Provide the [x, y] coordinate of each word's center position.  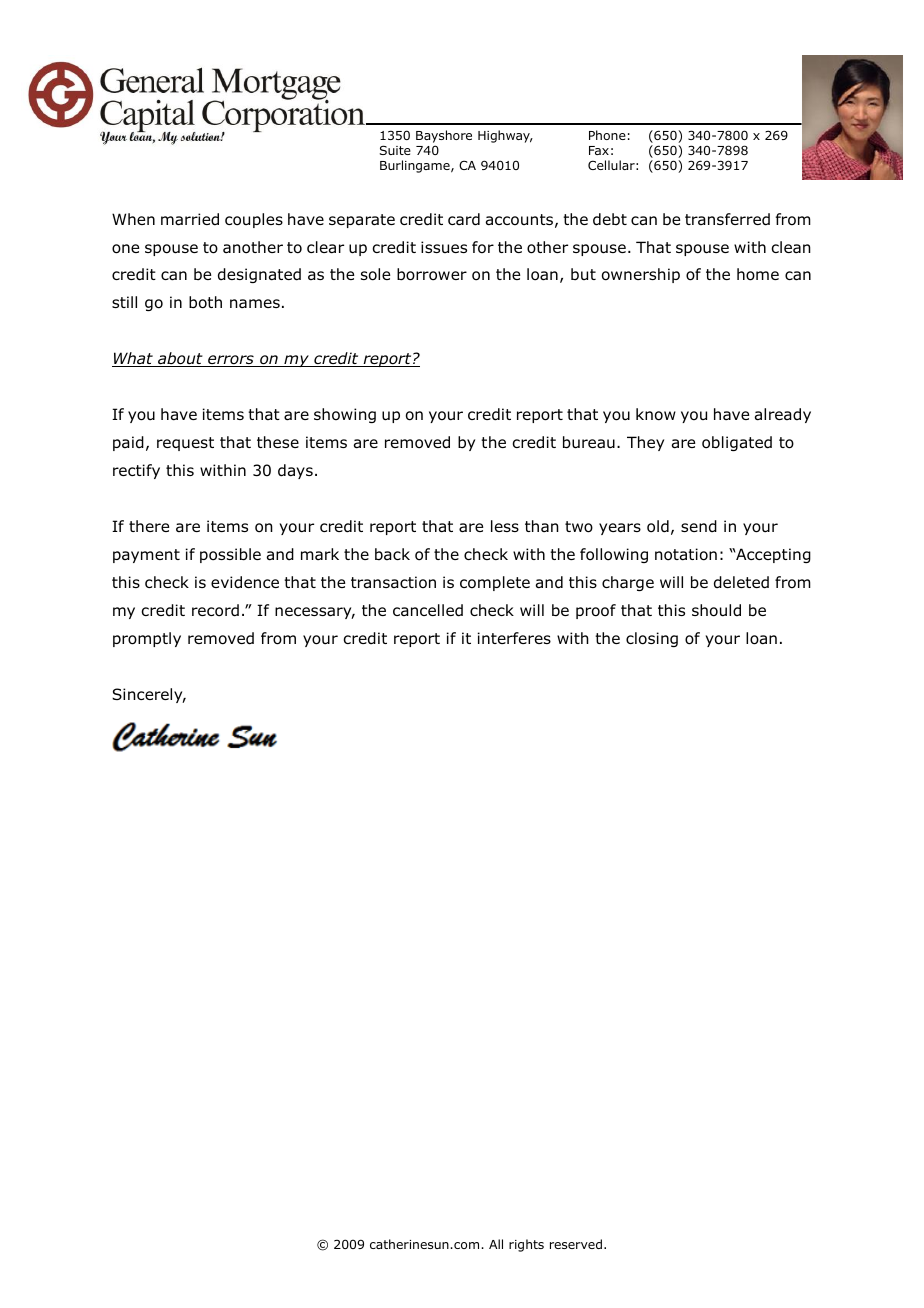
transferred [727, 219]
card [464, 219]
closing [652, 639]
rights [526, 1245]
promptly [147, 639]
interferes [514, 638]
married [190, 219]
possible [230, 555]
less [505, 526]
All [496, 1244]
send [699, 526]
